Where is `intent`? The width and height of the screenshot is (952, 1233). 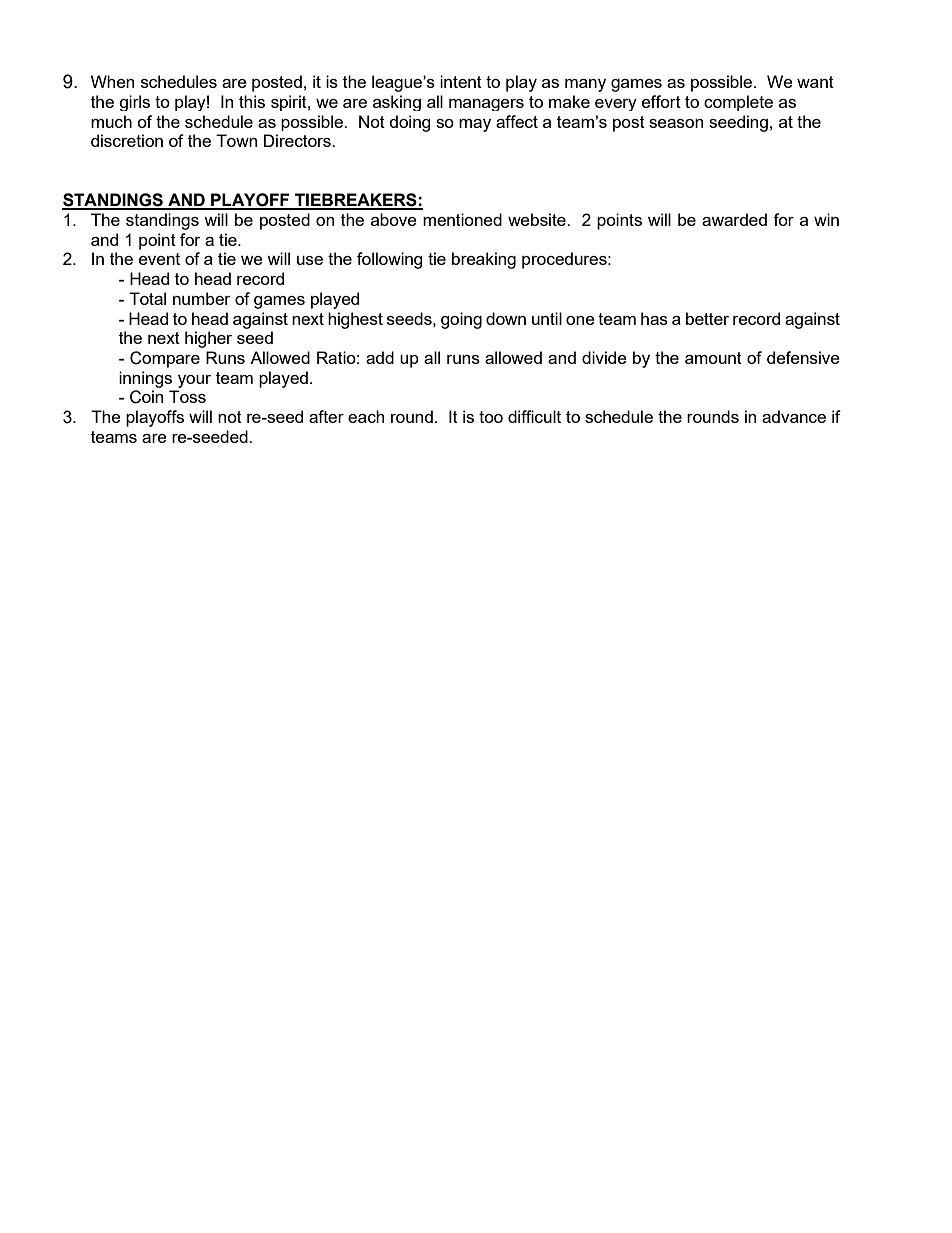 intent is located at coordinates (461, 81).
